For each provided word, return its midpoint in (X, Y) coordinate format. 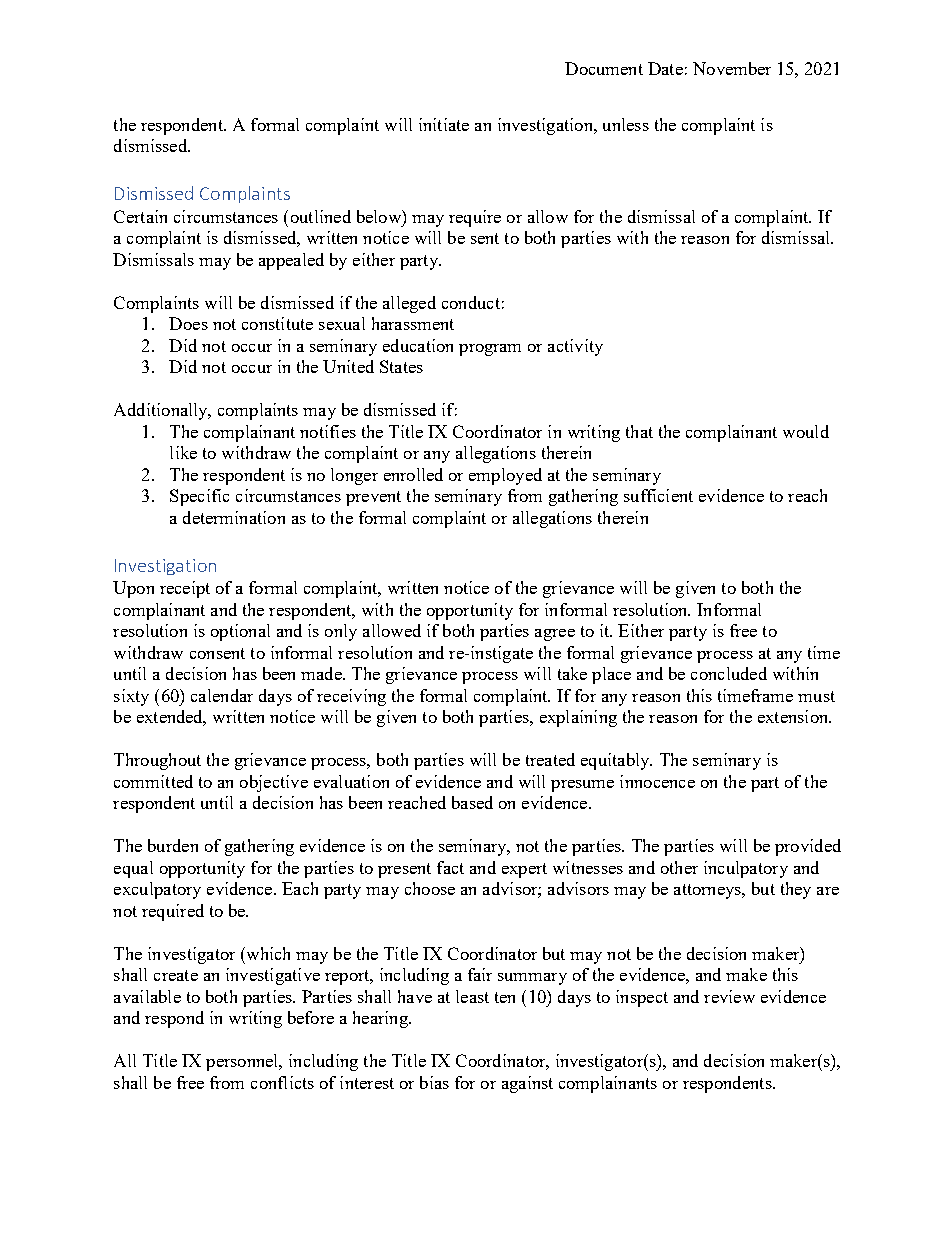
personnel (243, 1062)
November (732, 68)
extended (171, 718)
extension (794, 716)
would (806, 431)
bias (434, 1082)
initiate (444, 124)
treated (550, 759)
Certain (140, 216)
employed (505, 476)
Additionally (162, 411)
